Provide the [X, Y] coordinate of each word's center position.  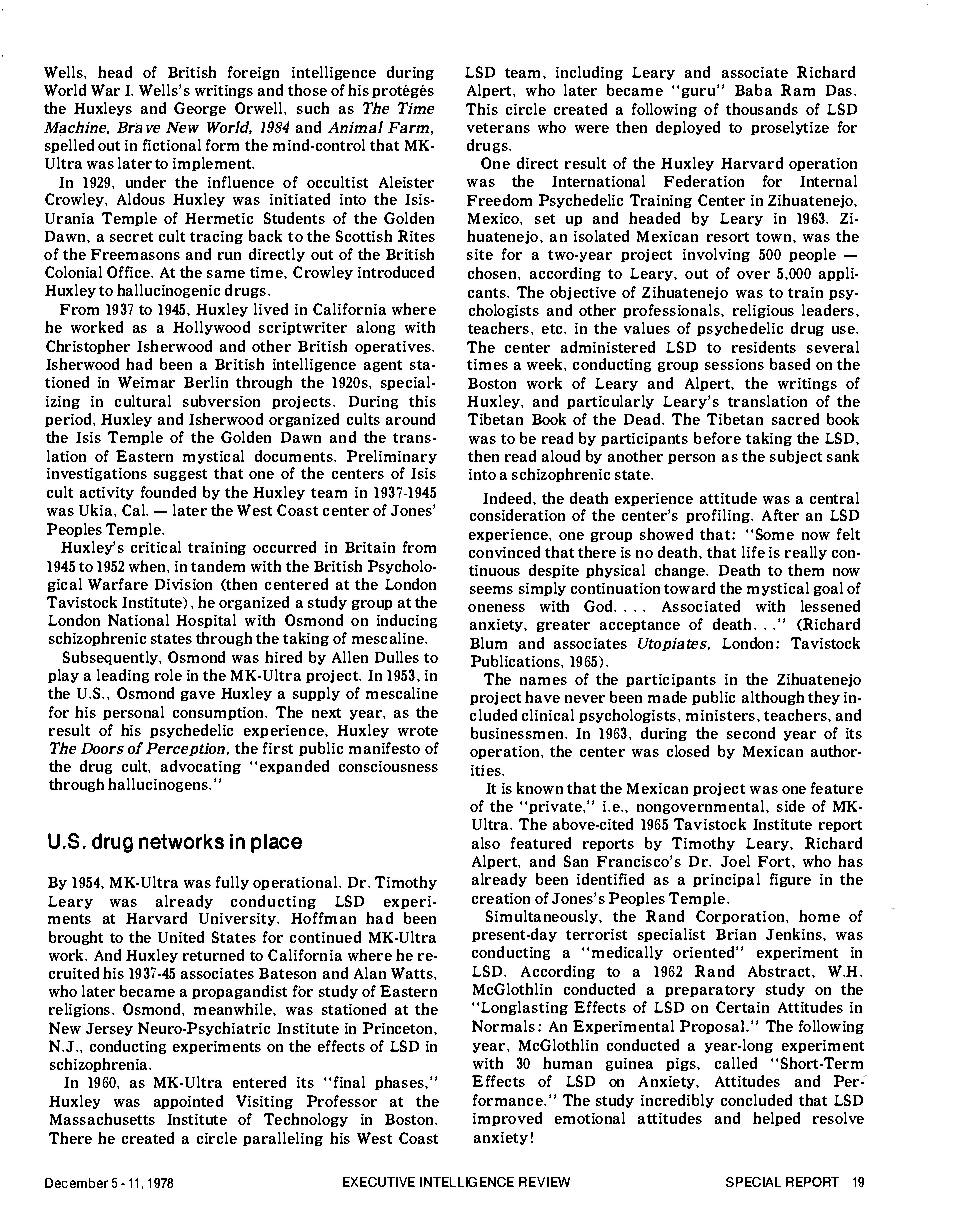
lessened [830, 606]
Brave [138, 127]
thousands [762, 109]
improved [507, 1119]
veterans [498, 128]
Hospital [206, 621]
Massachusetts [102, 1119]
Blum [488, 643]
